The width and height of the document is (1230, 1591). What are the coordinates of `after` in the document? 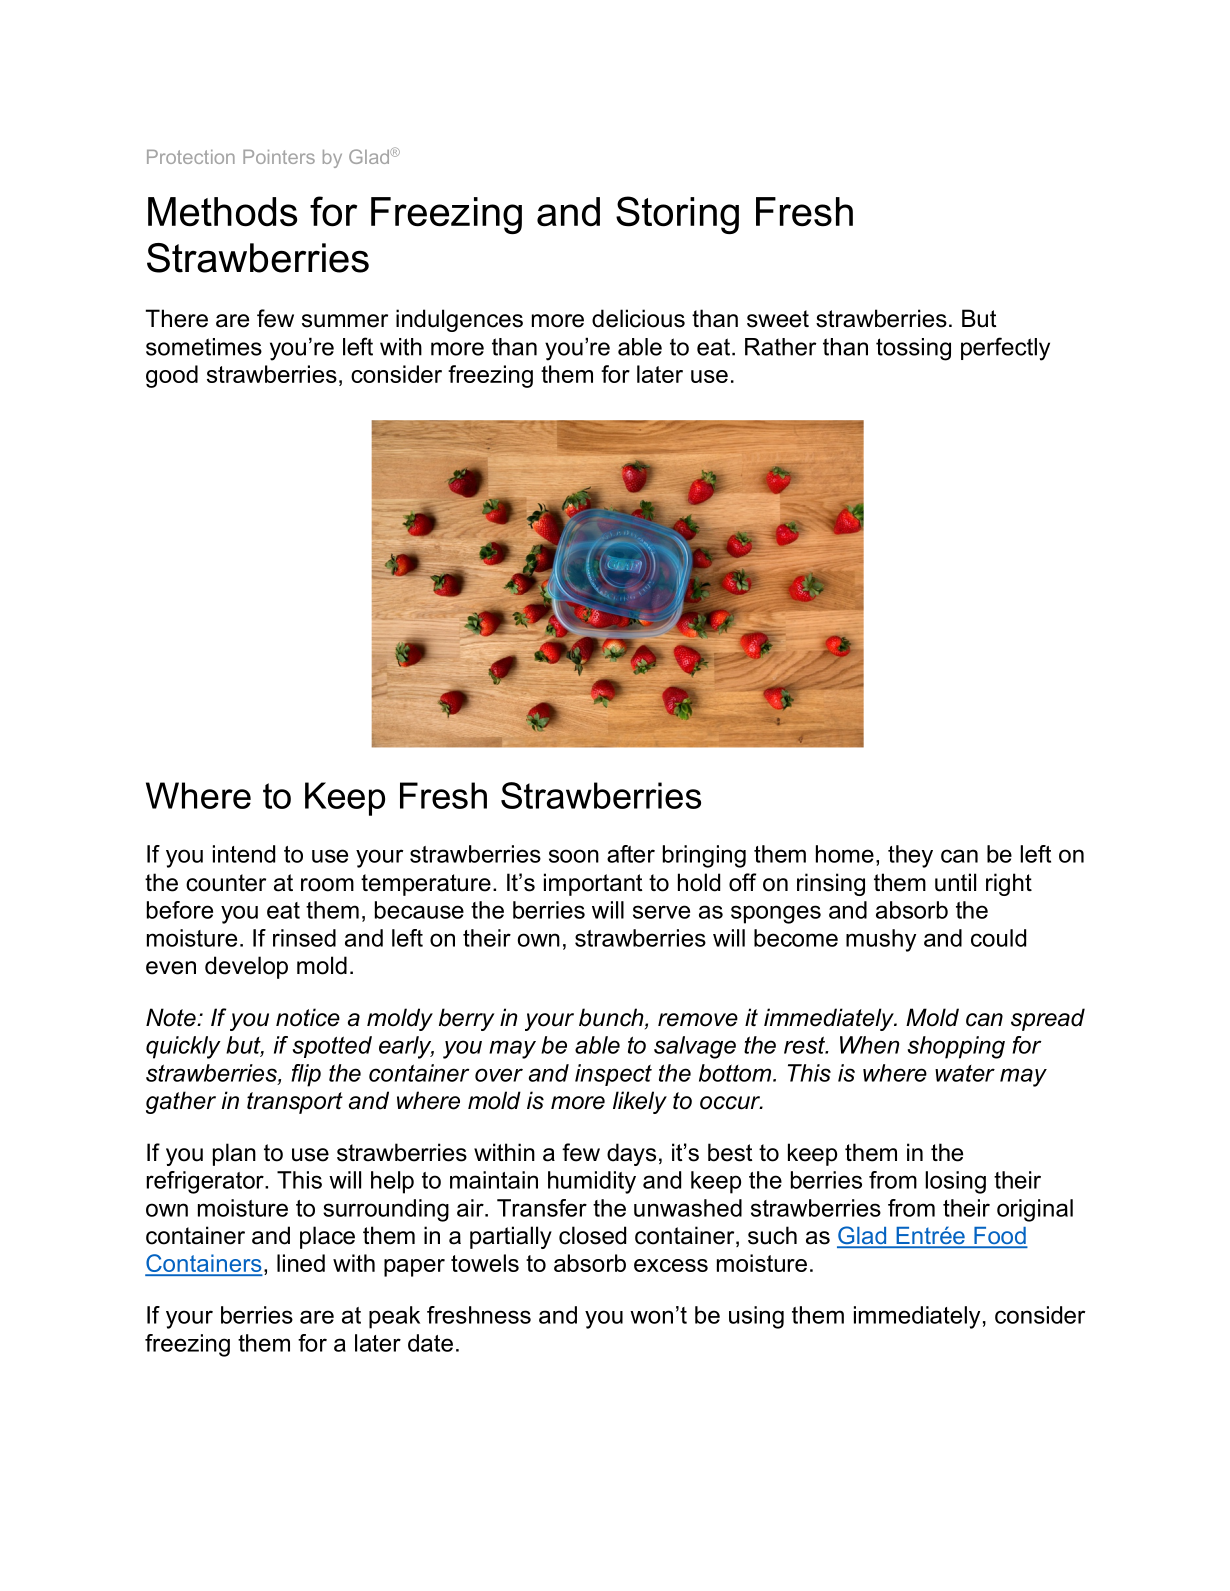 It's located at (631, 854).
